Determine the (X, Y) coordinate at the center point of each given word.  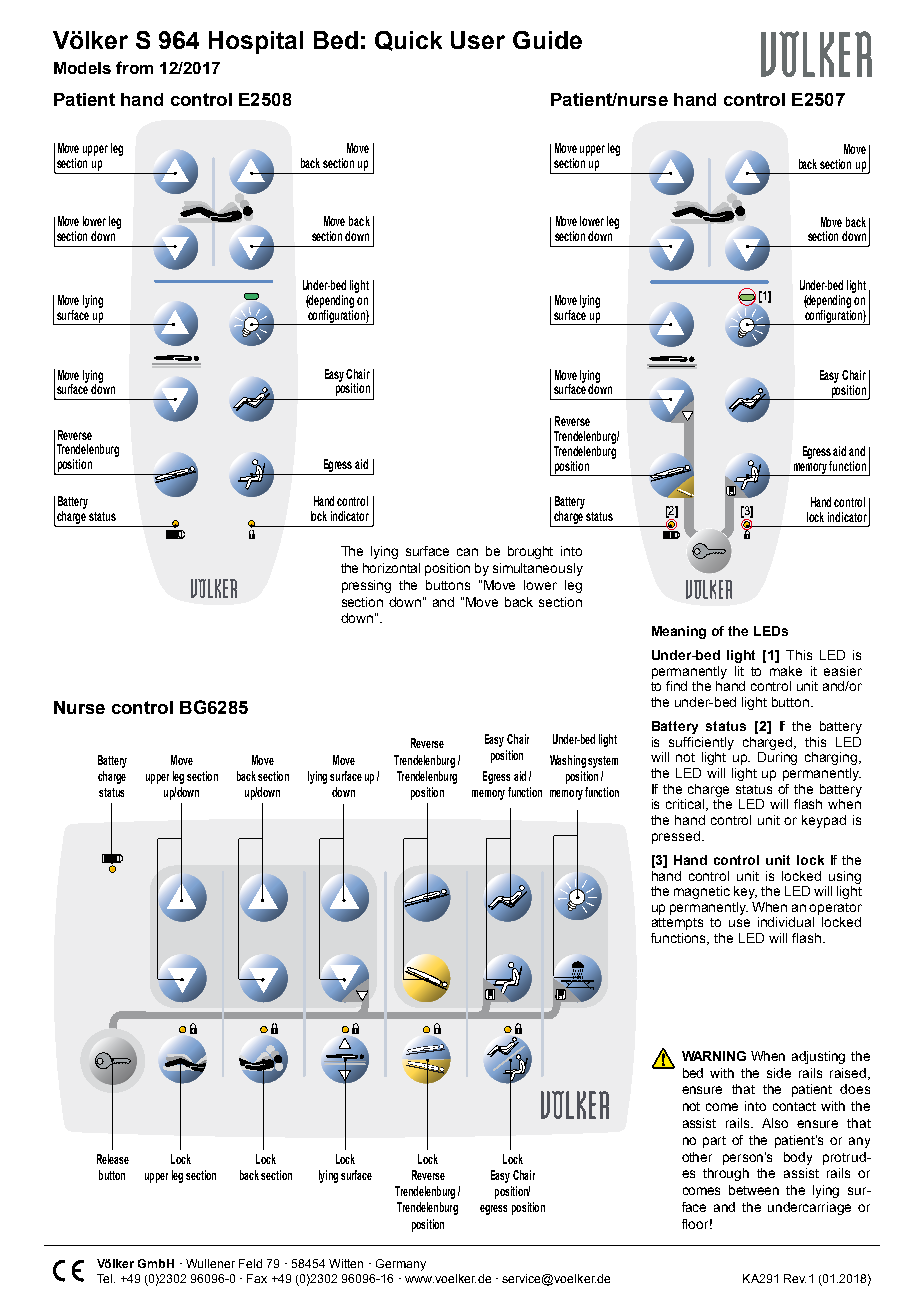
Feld (250, 1263)
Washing (568, 761)
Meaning (679, 632)
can (467, 552)
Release (113, 1159)
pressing (366, 586)
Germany (401, 1265)
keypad (824, 821)
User (478, 40)
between (754, 1190)
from (134, 67)
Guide (547, 40)
